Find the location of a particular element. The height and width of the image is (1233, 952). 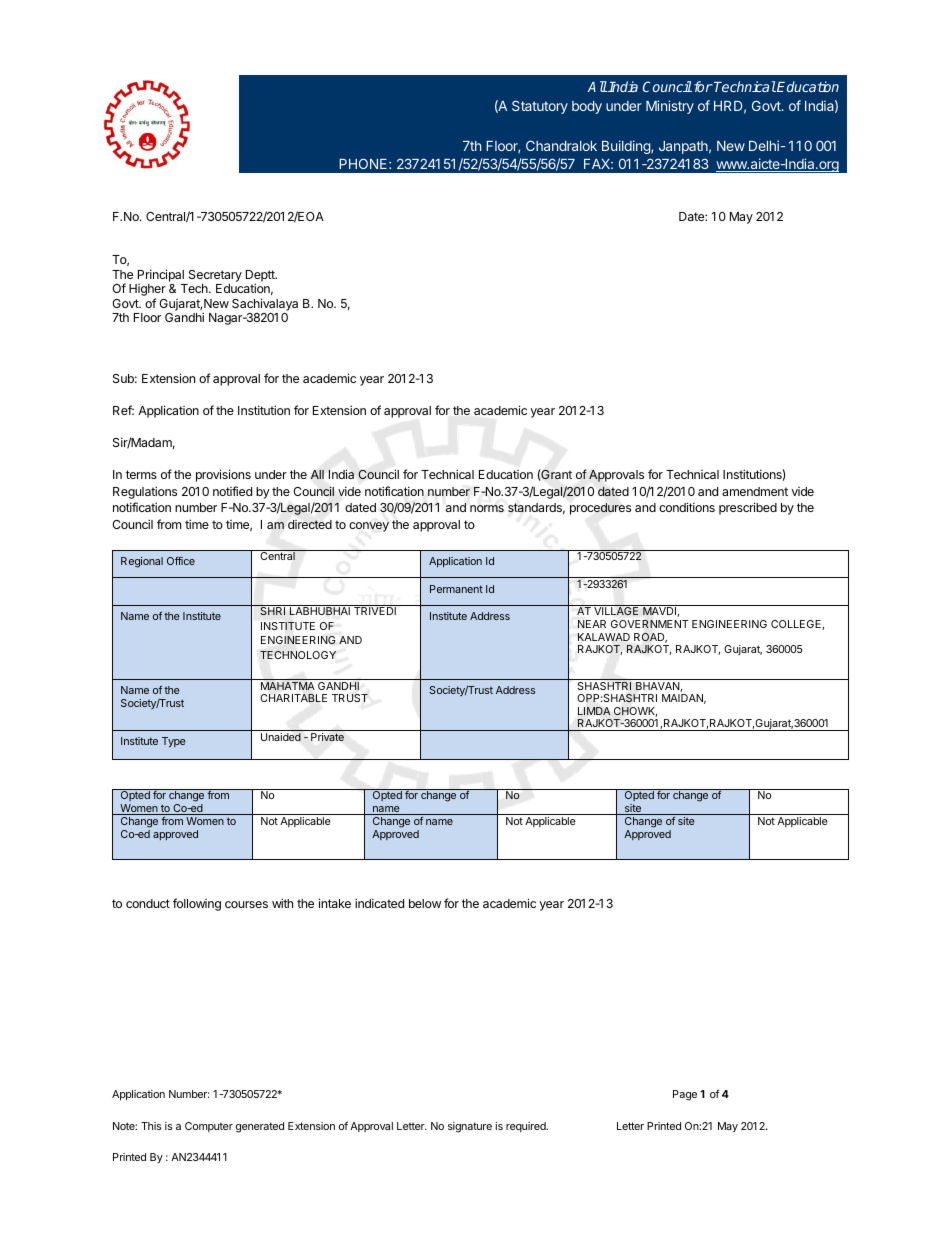

Page is located at coordinates (685, 1095).
